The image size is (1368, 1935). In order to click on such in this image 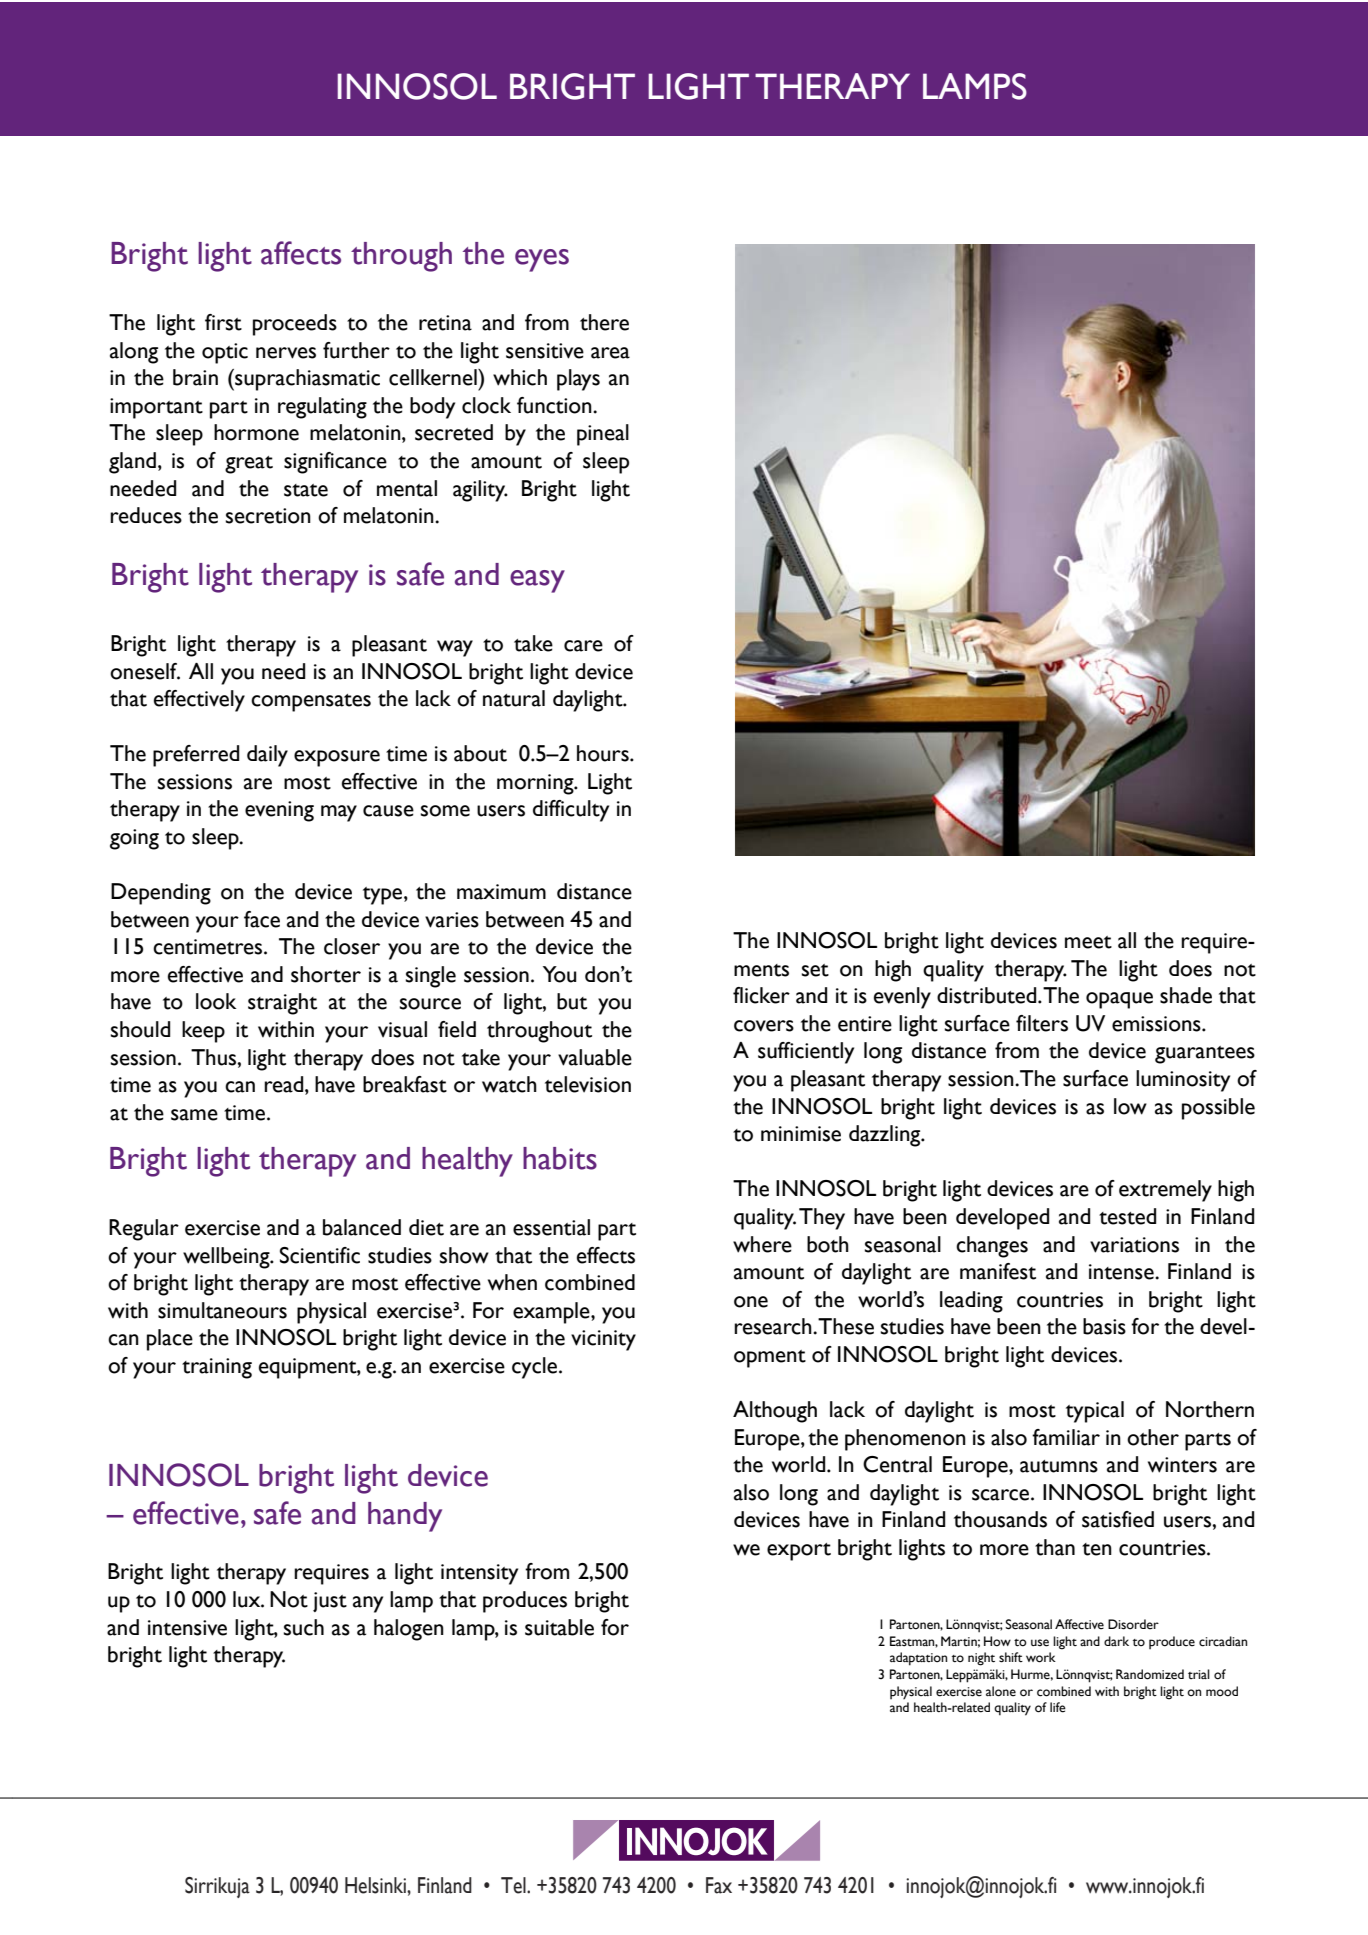, I will do `click(304, 1627)`.
